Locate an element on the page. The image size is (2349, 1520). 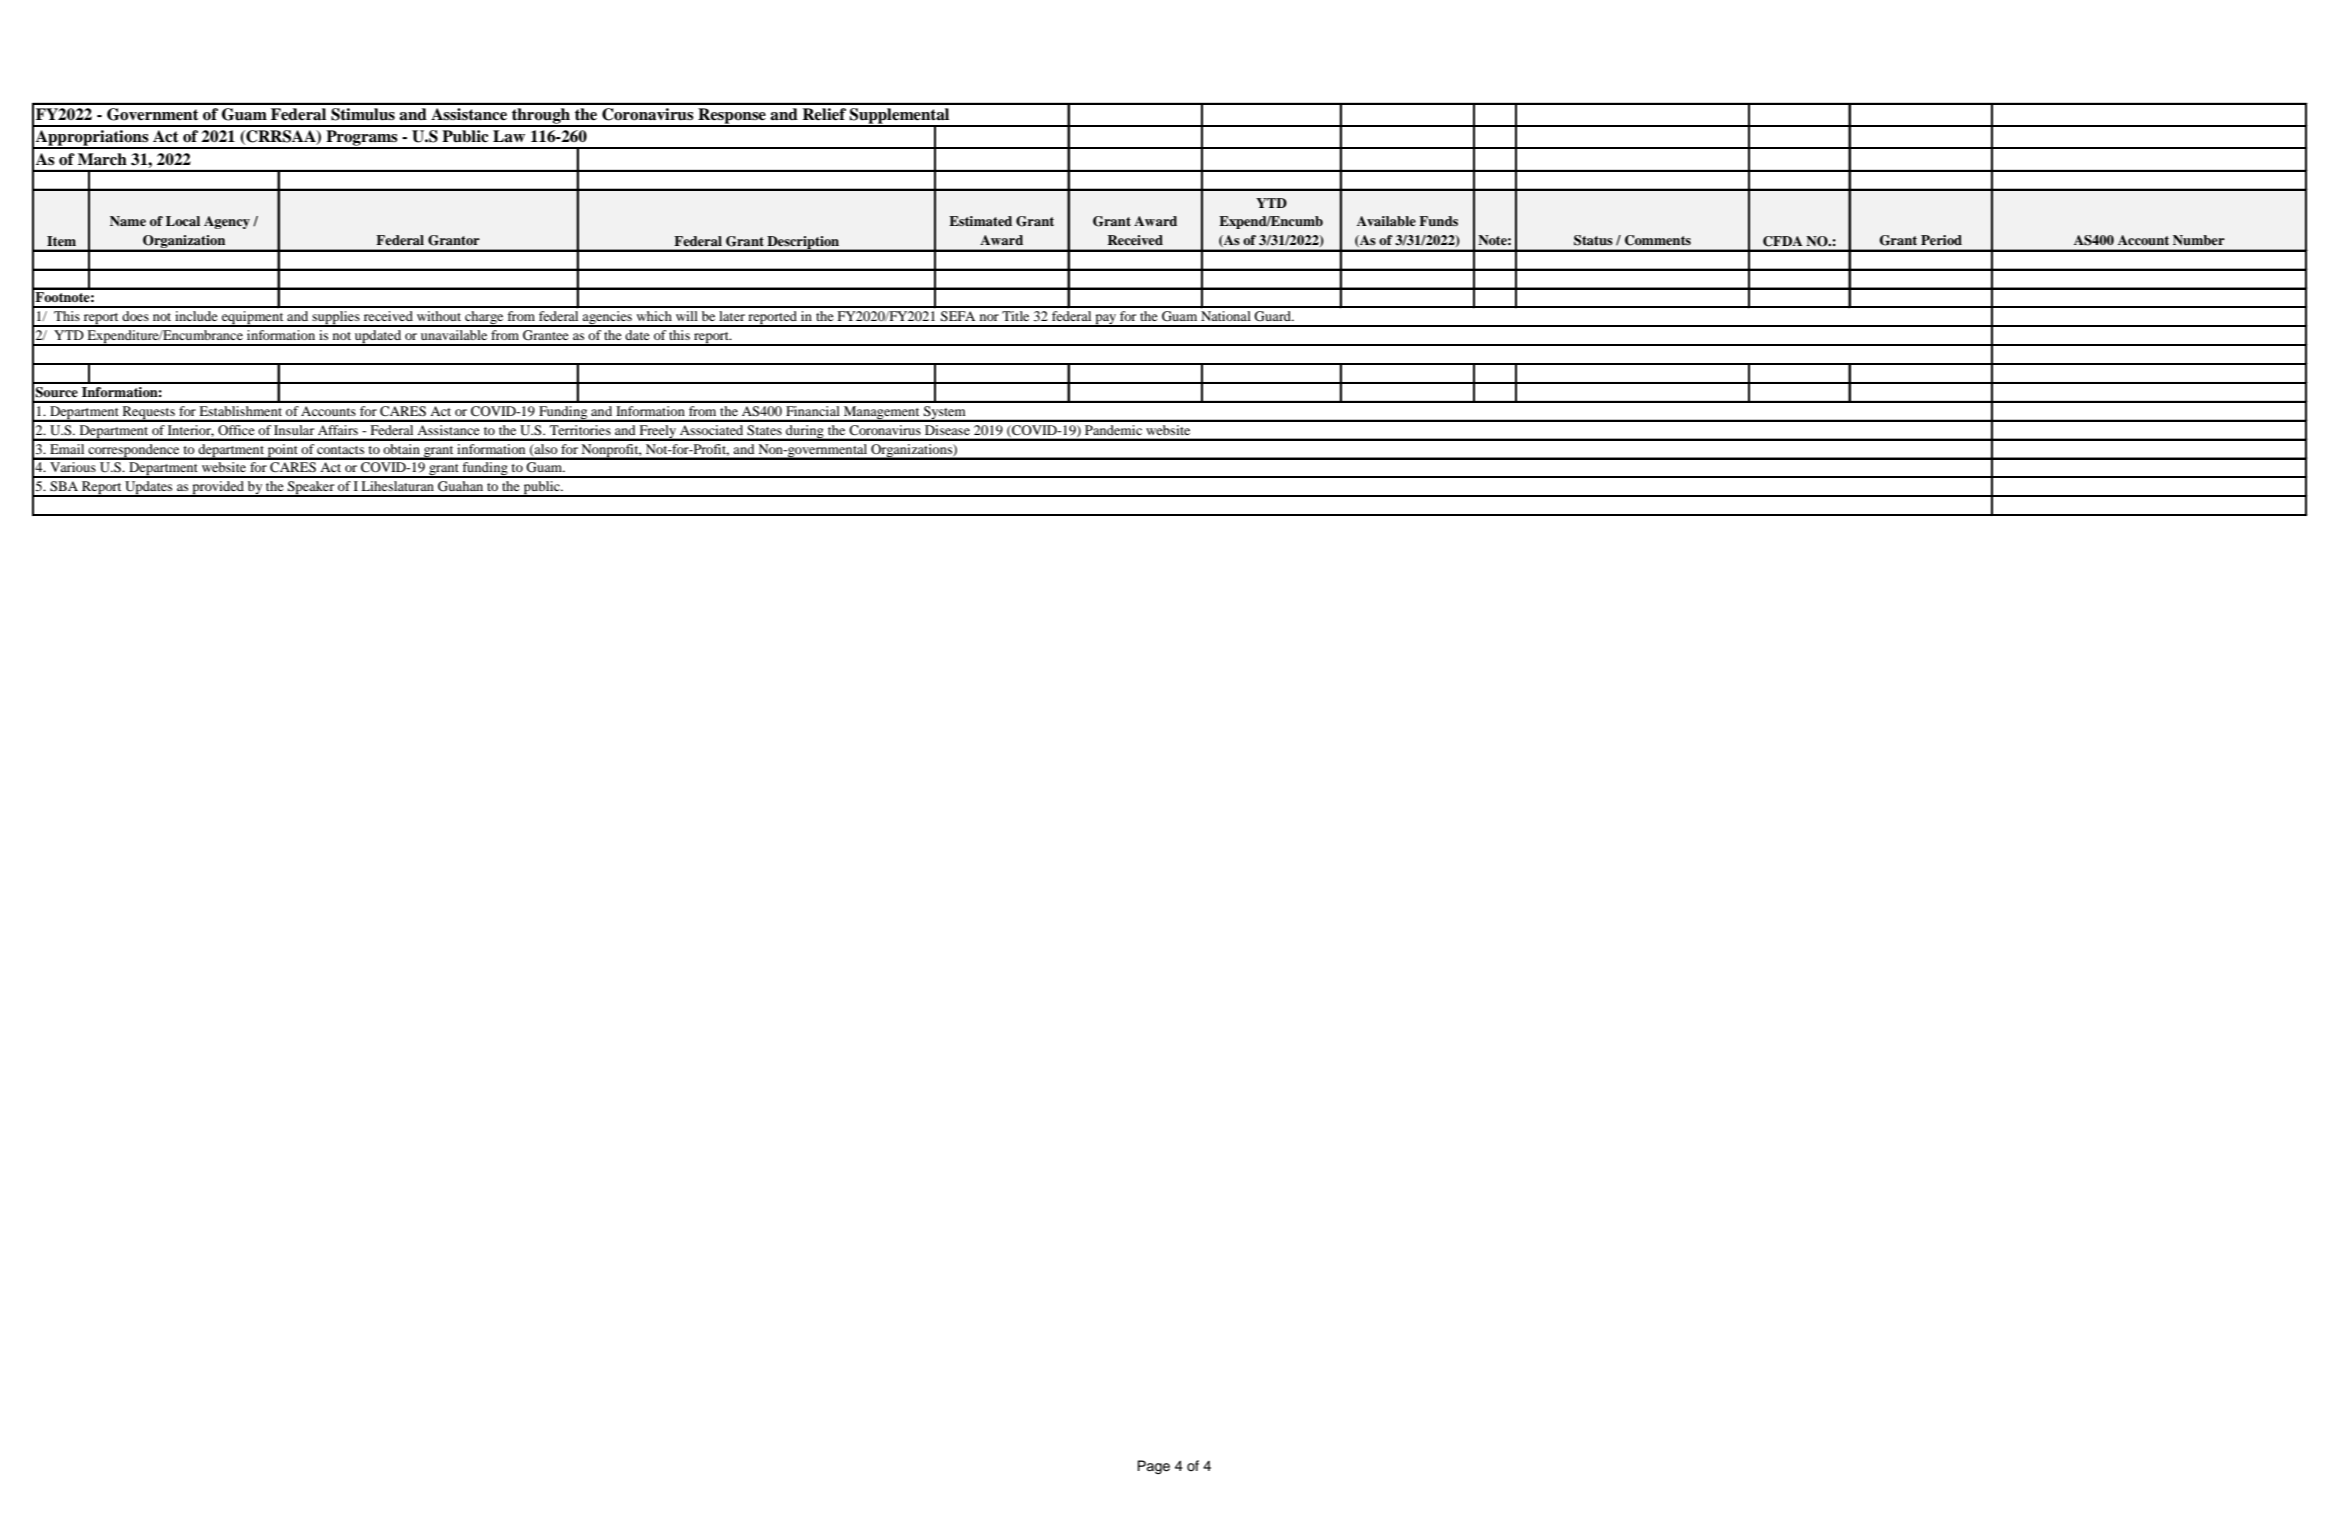
pay is located at coordinates (1106, 320).
